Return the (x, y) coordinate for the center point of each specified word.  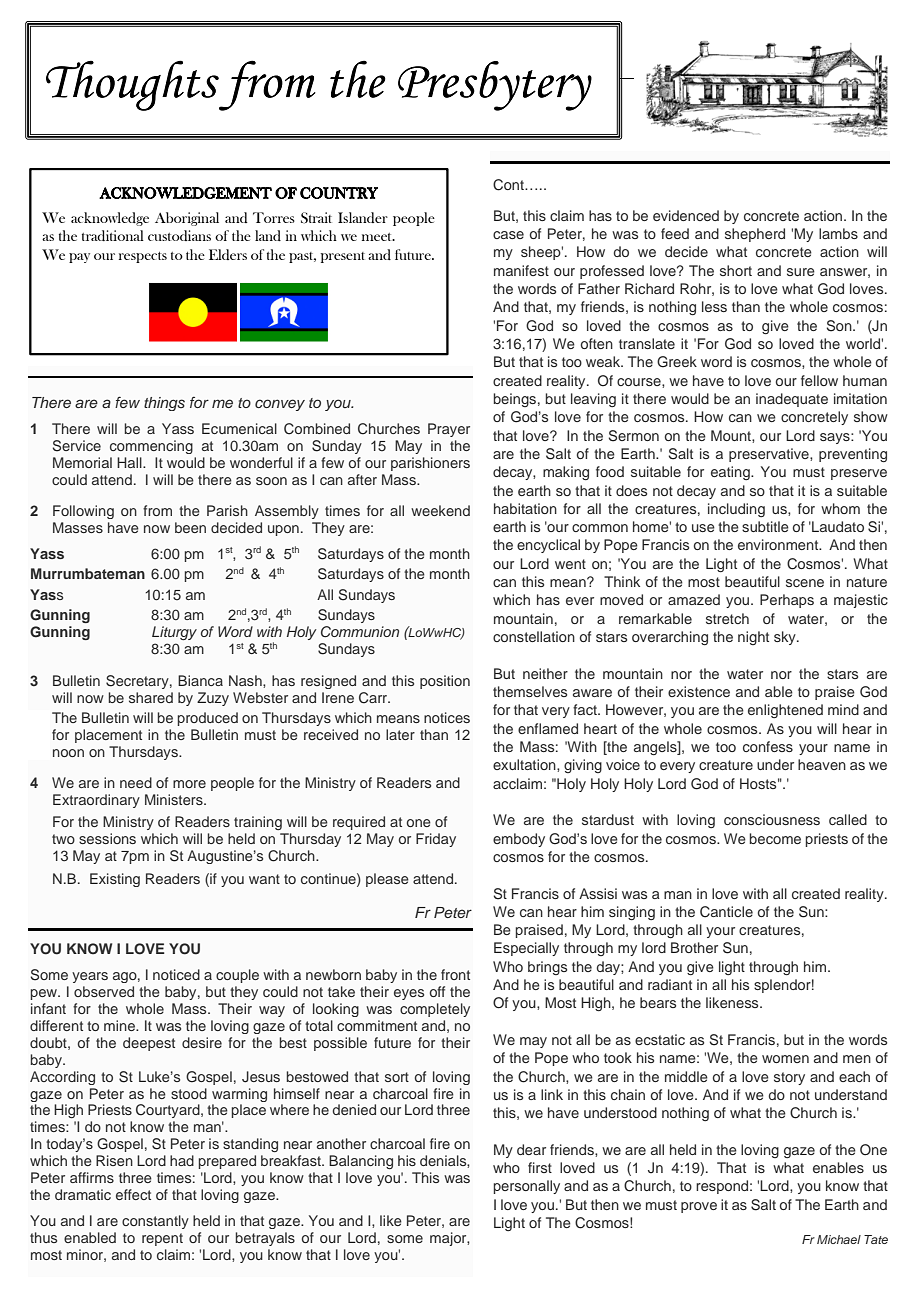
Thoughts (132, 85)
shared (151, 697)
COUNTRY (339, 193)
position (445, 682)
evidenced (686, 215)
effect (133, 1194)
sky (786, 638)
